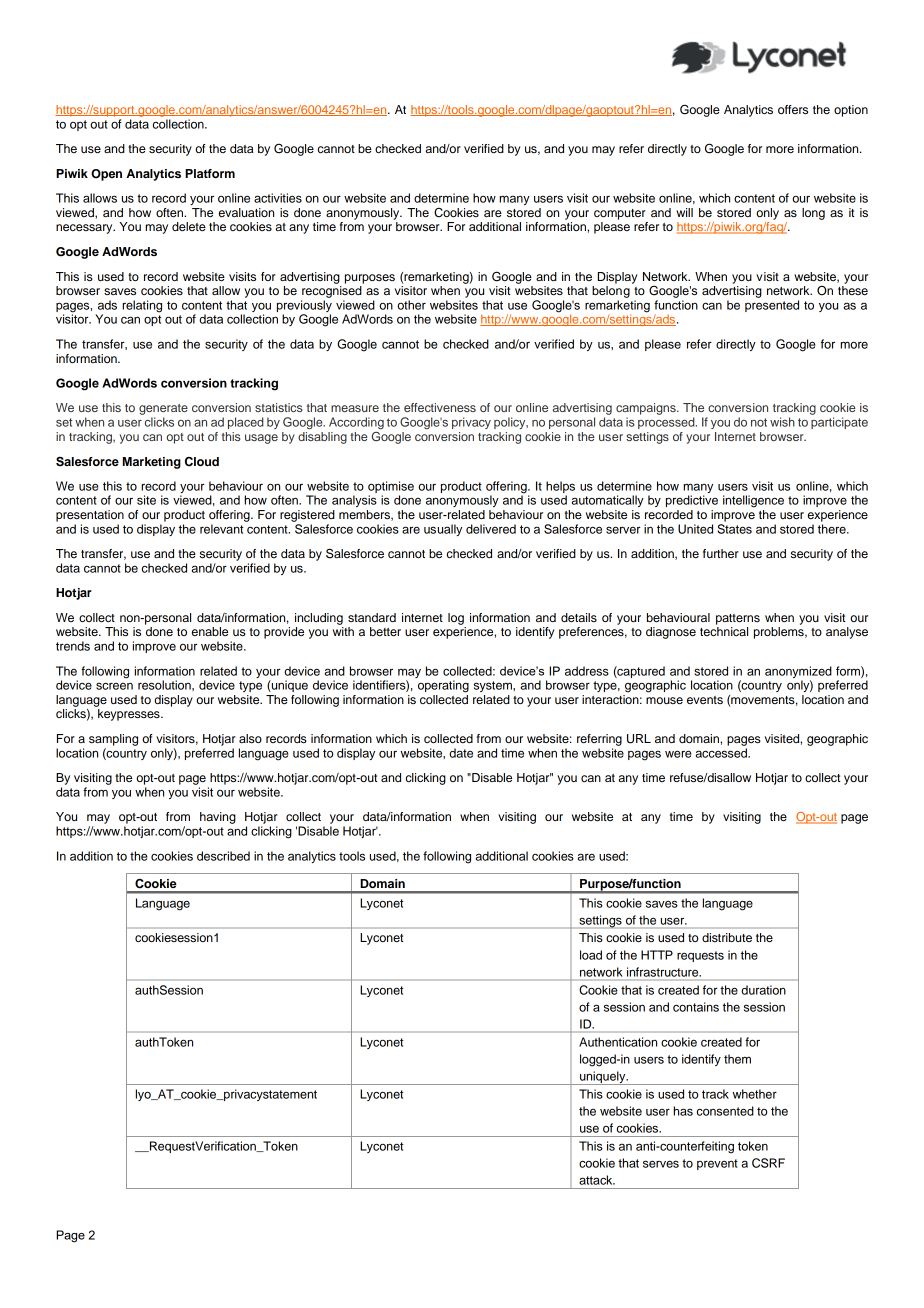  I want to click on effectiveness, so click(440, 407).
